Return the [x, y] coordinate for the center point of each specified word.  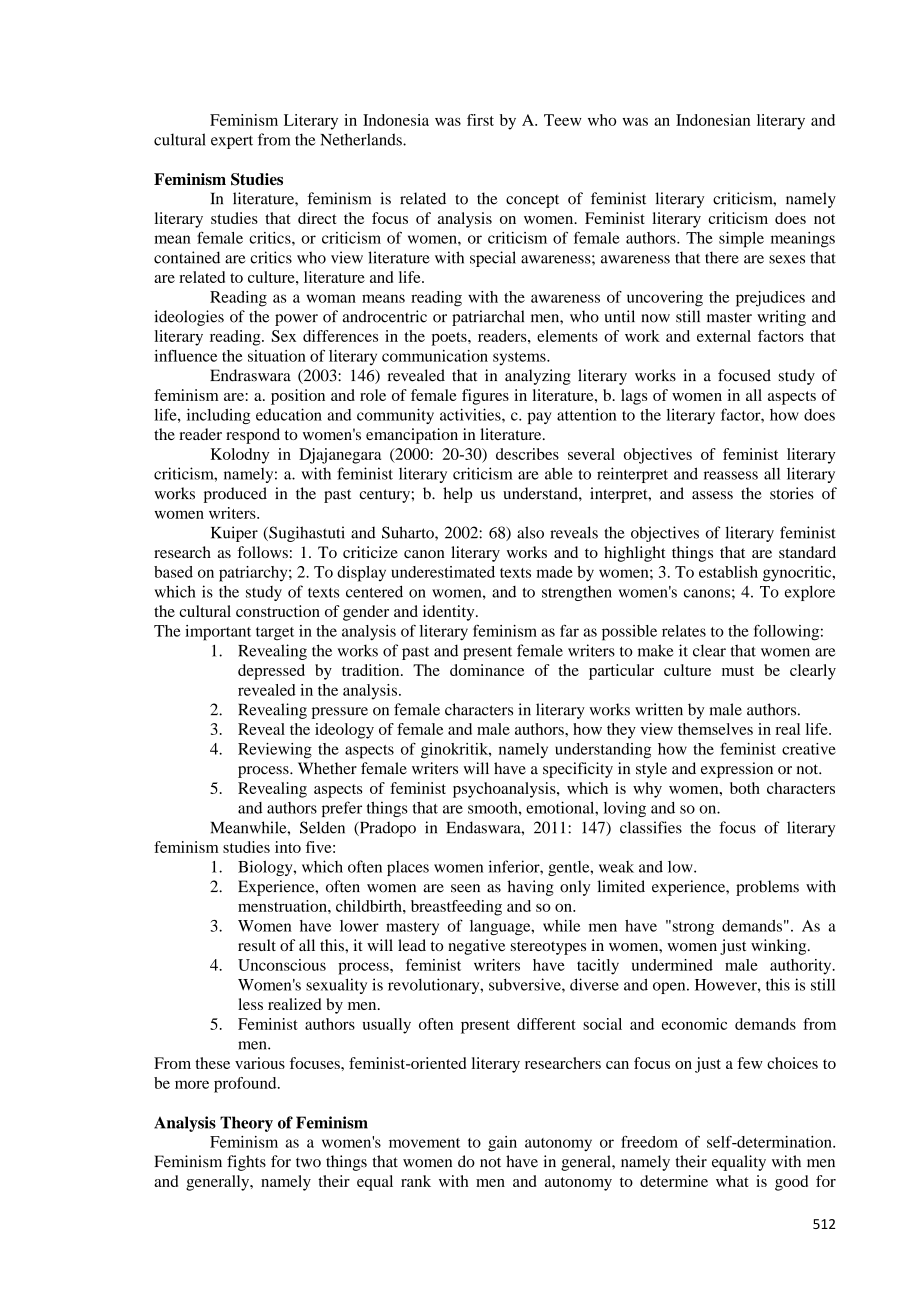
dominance [487, 670]
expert [232, 142]
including [219, 416]
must [738, 671]
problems [767, 888]
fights [246, 1163]
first [480, 120]
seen [465, 888]
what [732, 1181]
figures [485, 397]
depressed [271, 672]
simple [741, 240]
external [724, 336]
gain [502, 1144]
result [257, 945]
